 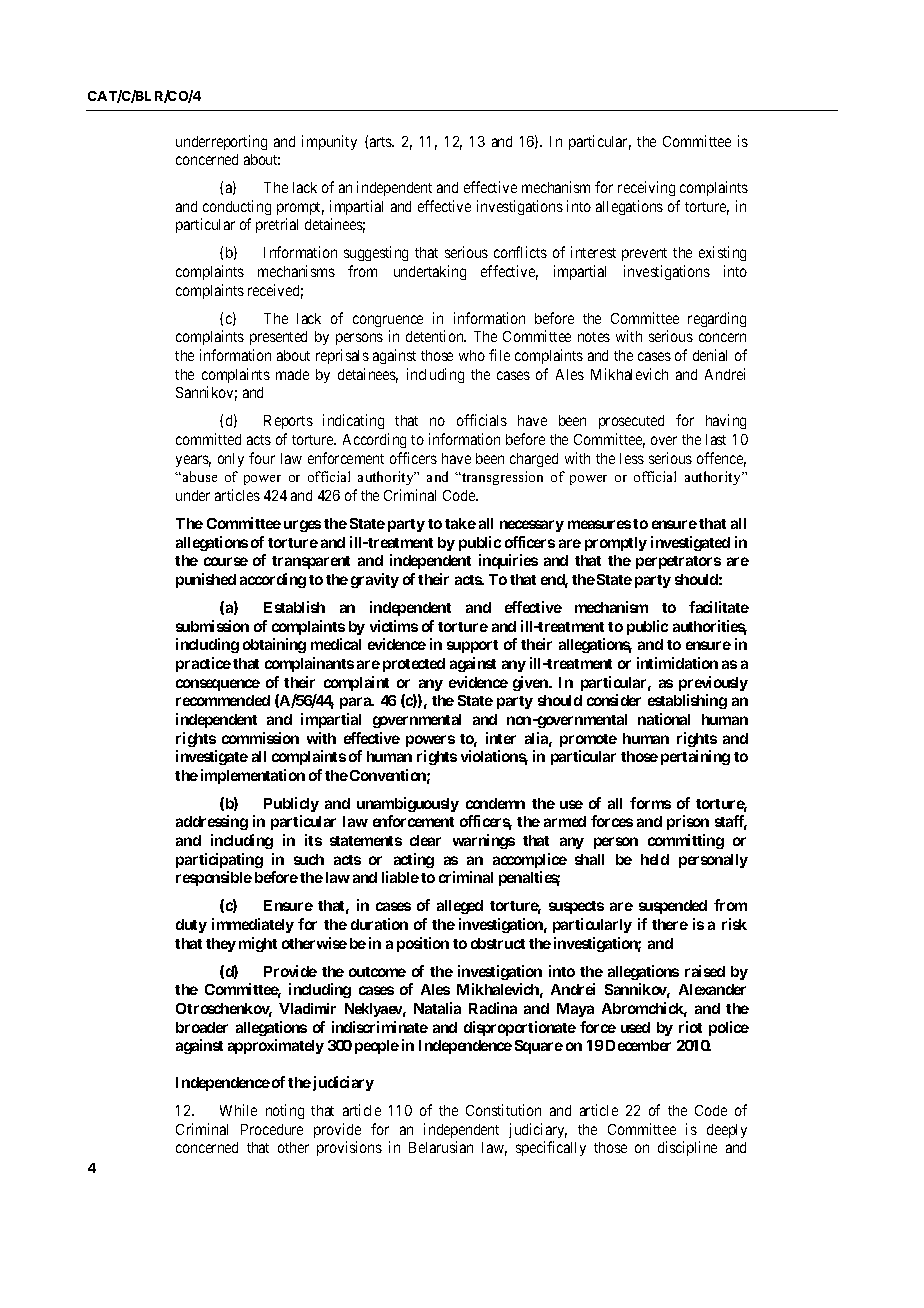 I want to click on intimidation, so click(x=677, y=663).
